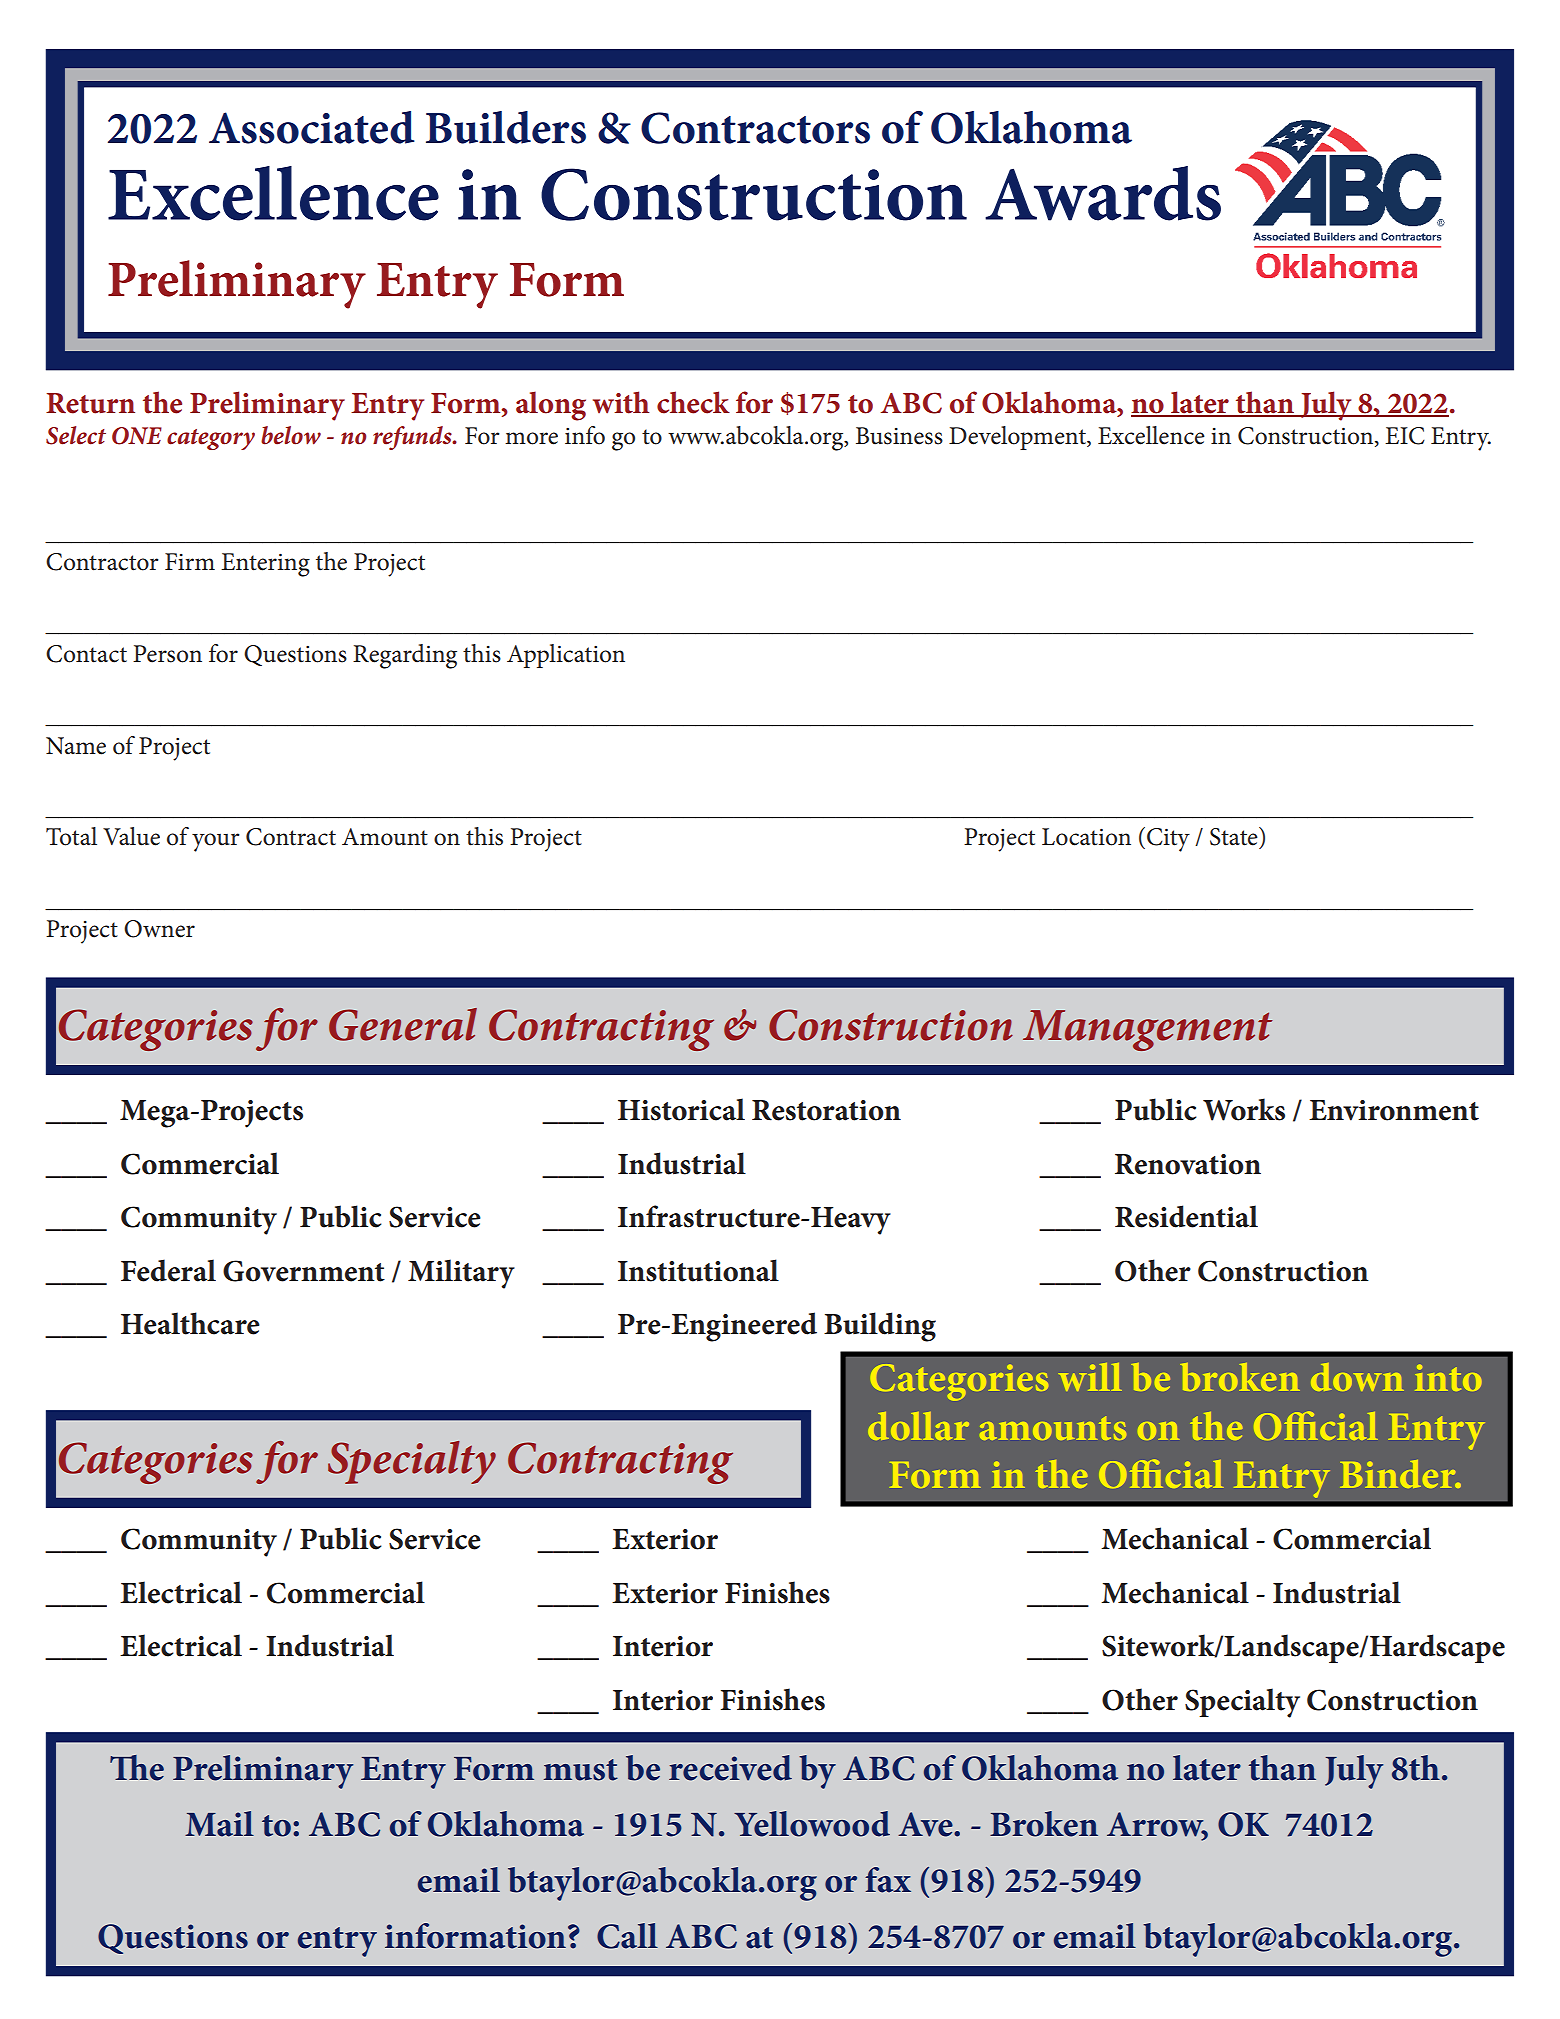 The image size is (1560, 2019). I want to click on Business, so click(899, 436).
